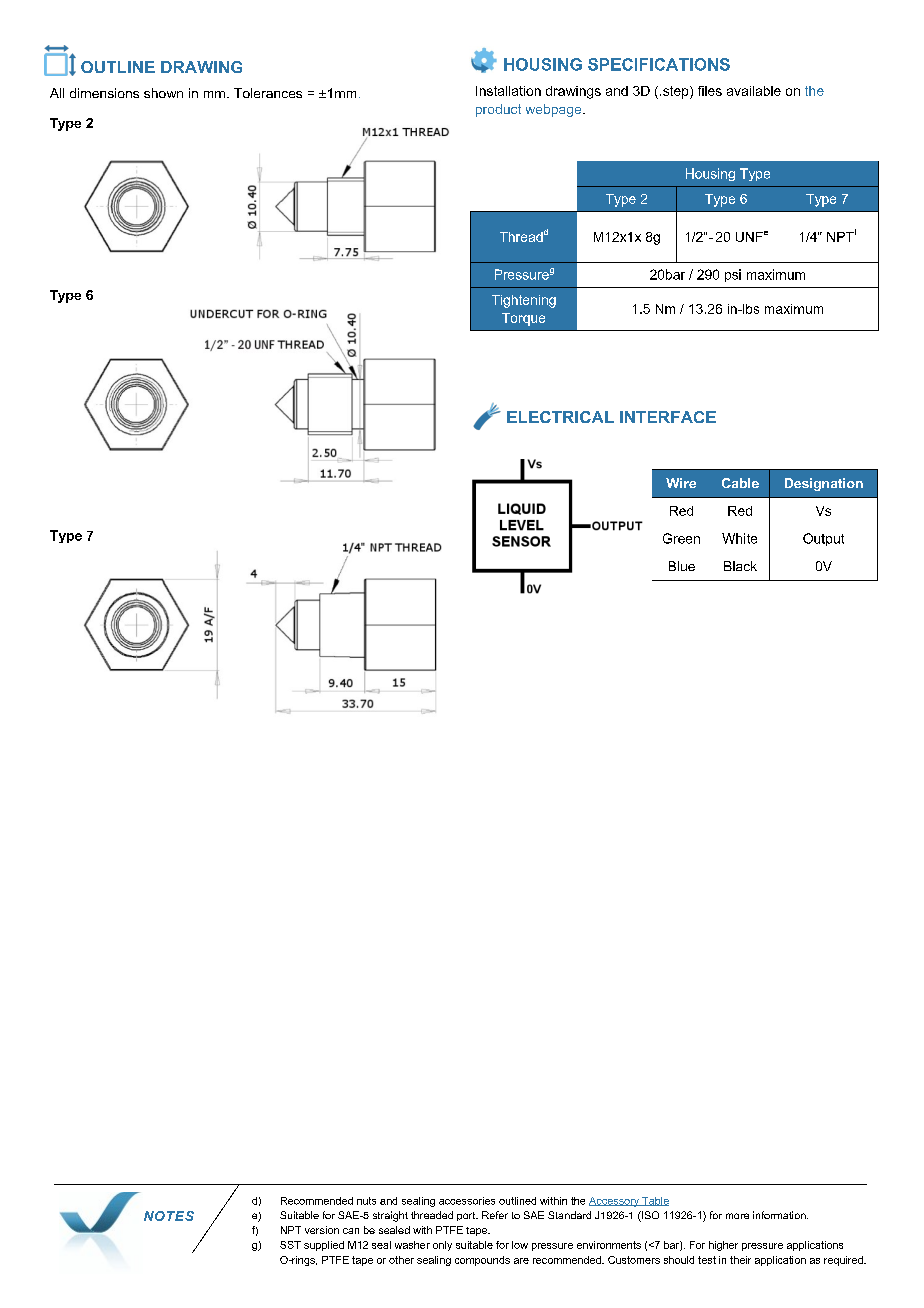 Image resolution: width=924 pixels, height=1308 pixels. What do you see at coordinates (498, 110) in the image?
I see `product` at bounding box center [498, 110].
